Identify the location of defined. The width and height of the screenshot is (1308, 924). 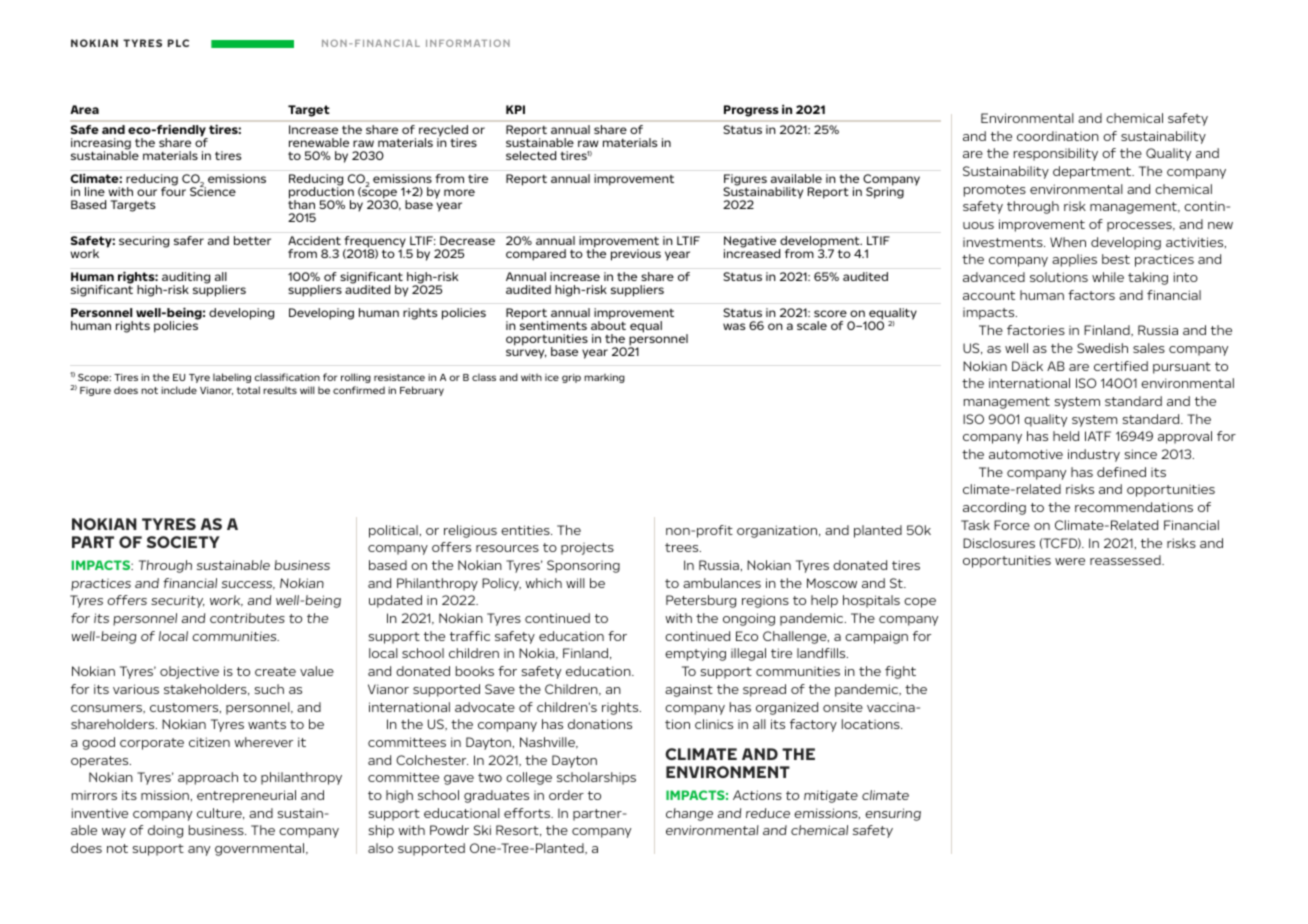
(1121, 472).
